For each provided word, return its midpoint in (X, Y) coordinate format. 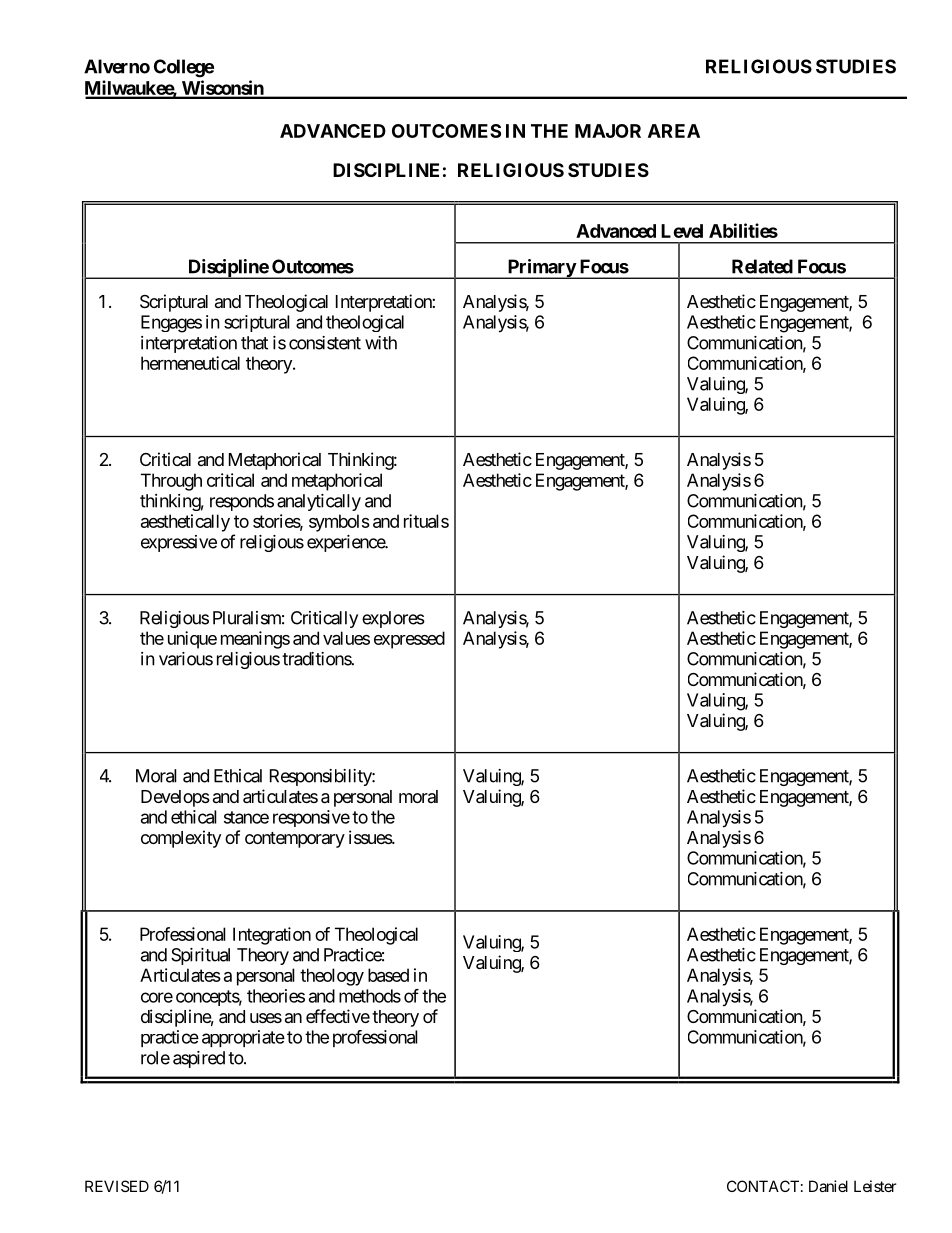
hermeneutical (190, 363)
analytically (319, 502)
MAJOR (608, 131)
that (254, 343)
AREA (674, 131)
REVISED (117, 1186)
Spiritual (200, 956)
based (388, 975)
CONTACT (763, 1186)
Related (762, 266)
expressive (179, 543)
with (381, 343)
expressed (409, 640)
